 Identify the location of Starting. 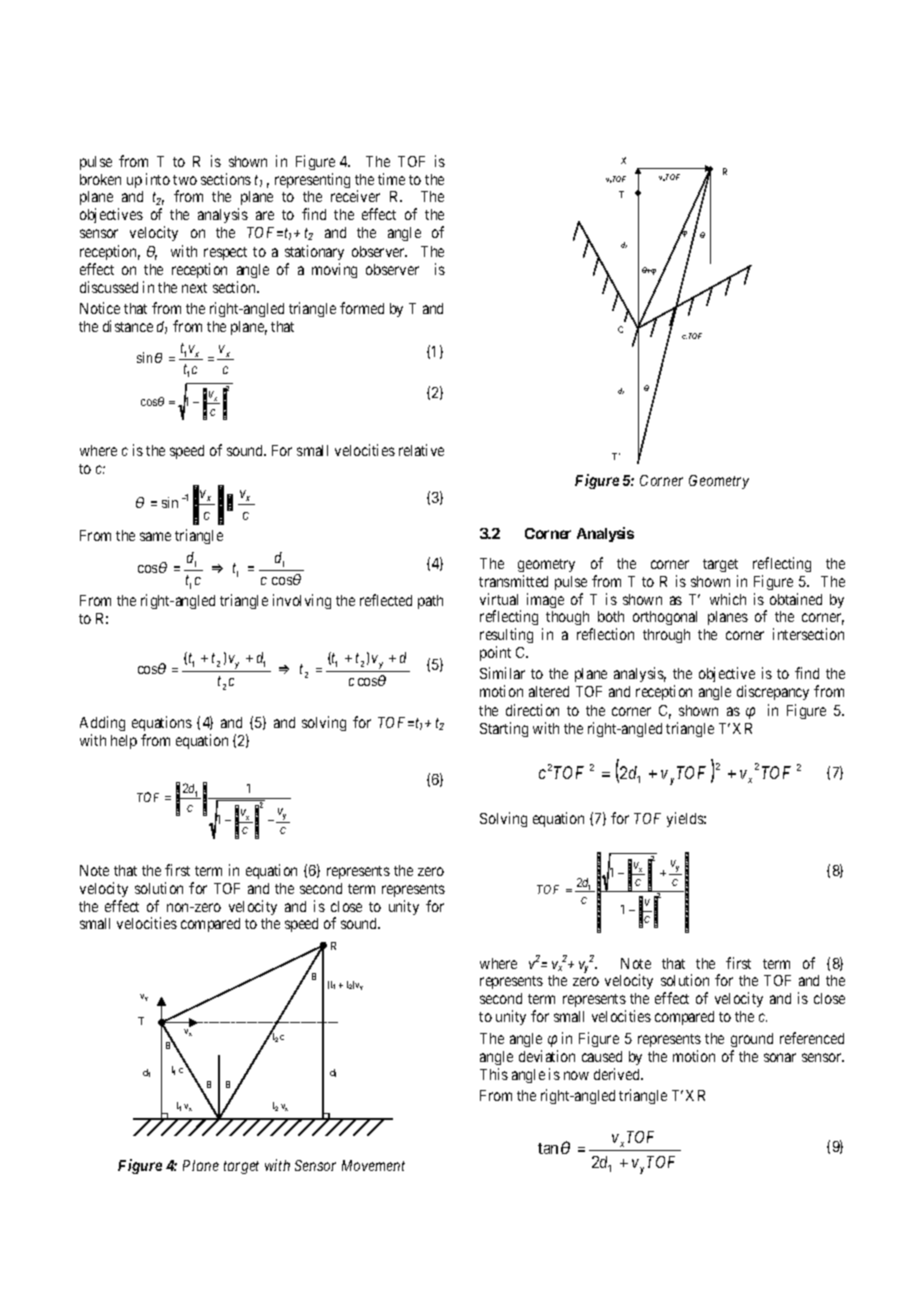
(504, 729).
